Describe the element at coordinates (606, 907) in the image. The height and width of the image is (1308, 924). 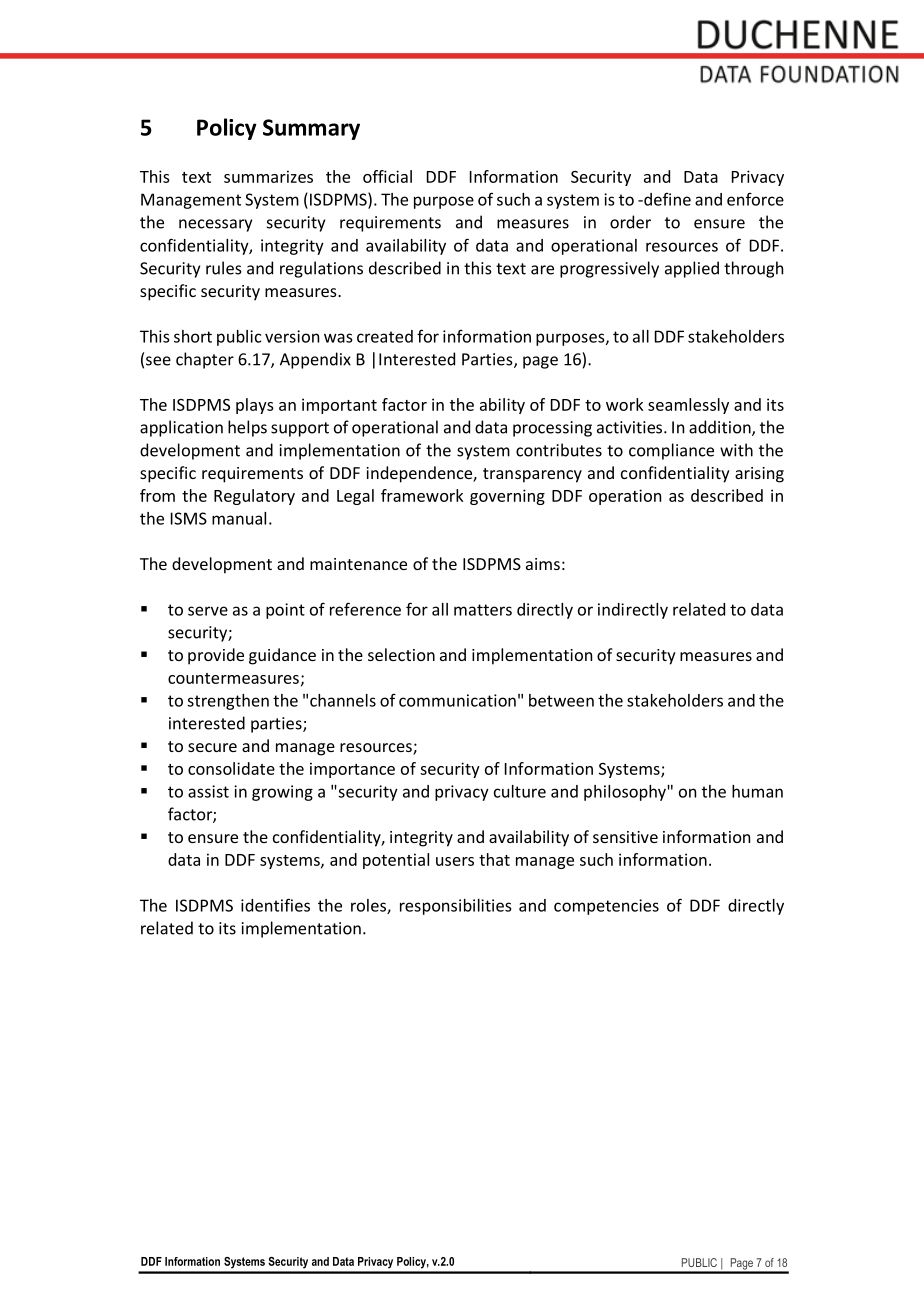
I see `competencies` at that location.
